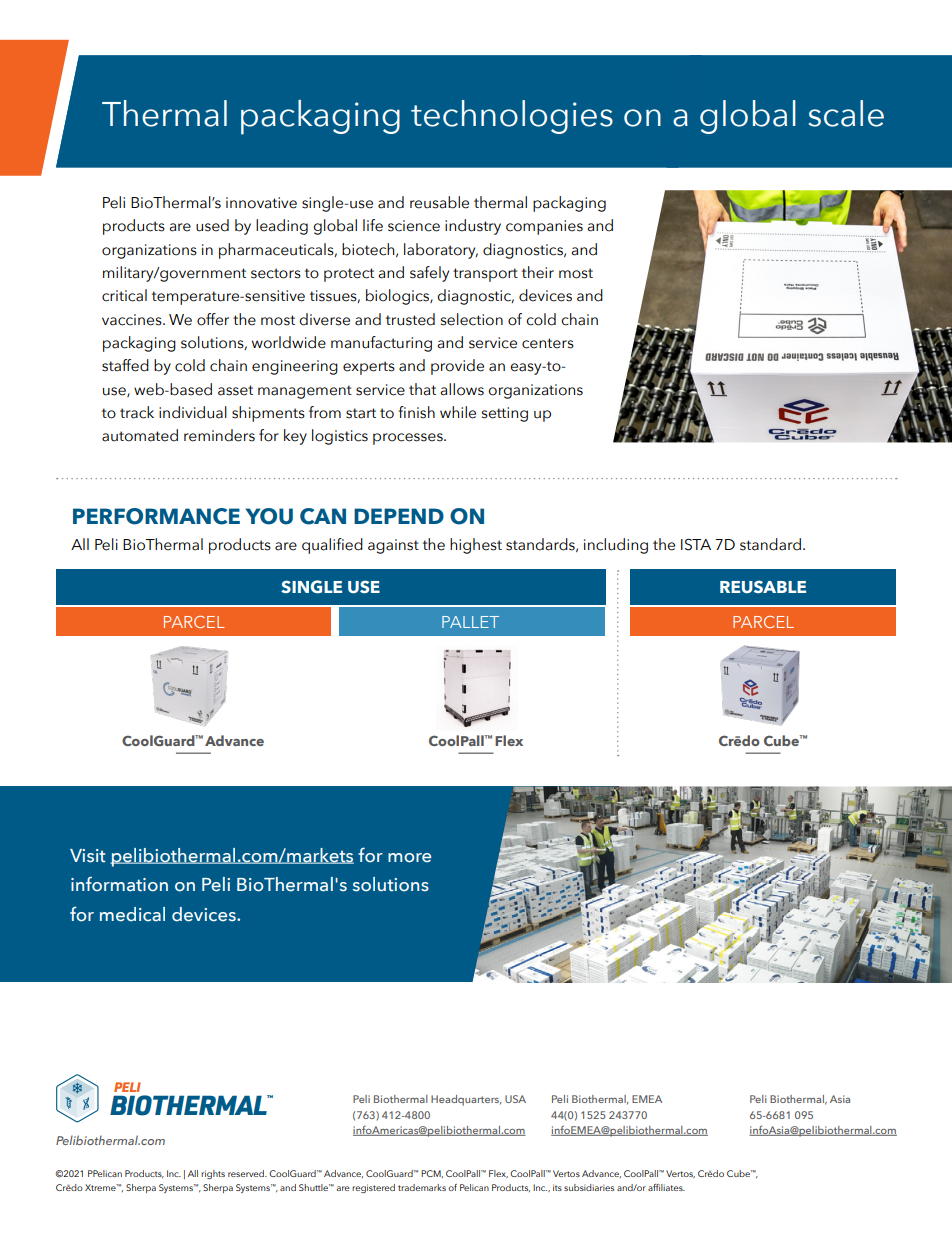 This page has height=1233, width=952. What do you see at coordinates (213, 1174) in the page?
I see `rights` at bounding box center [213, 1174].
